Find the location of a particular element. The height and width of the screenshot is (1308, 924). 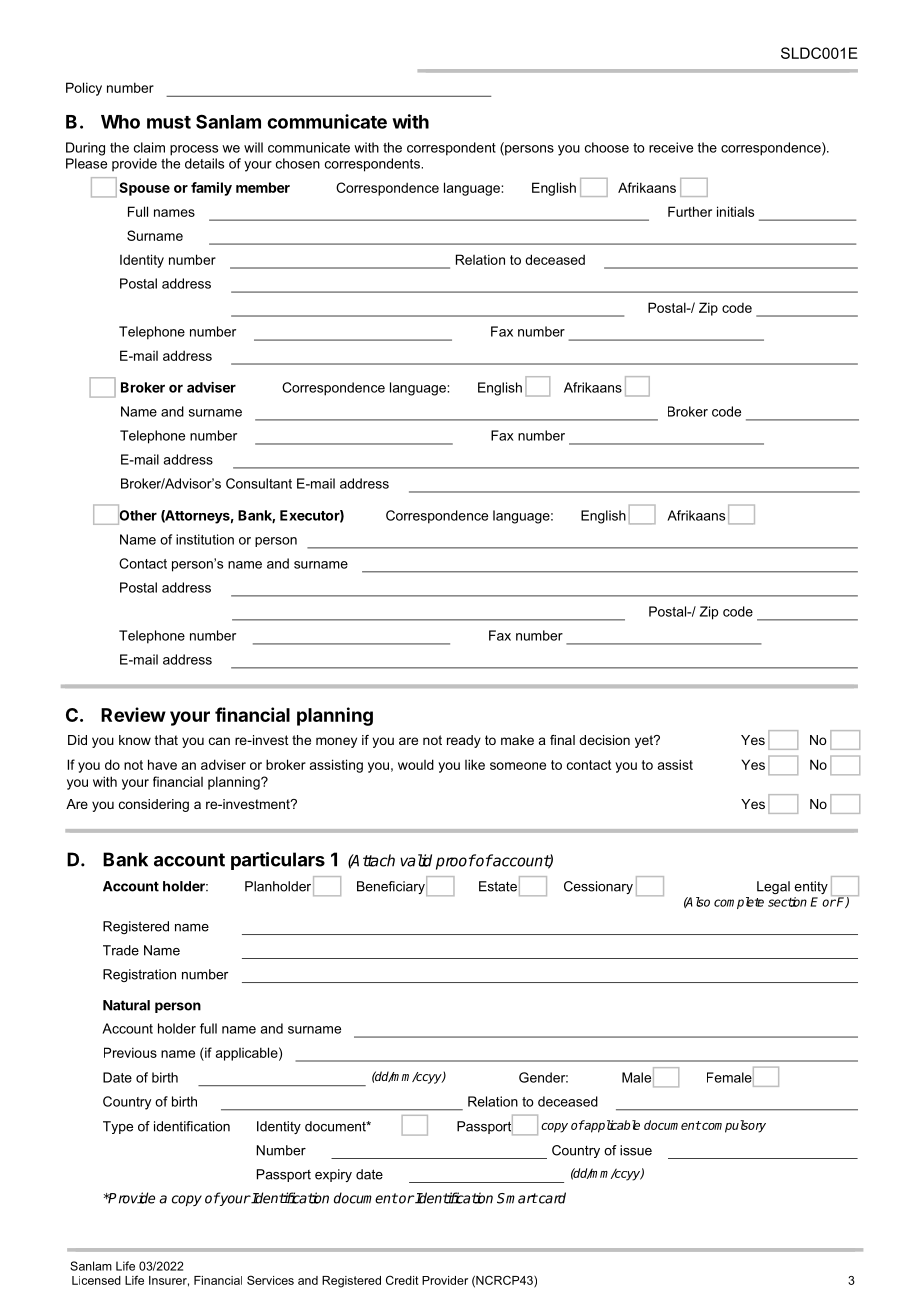

receive is located at coordinates (671, 147).
